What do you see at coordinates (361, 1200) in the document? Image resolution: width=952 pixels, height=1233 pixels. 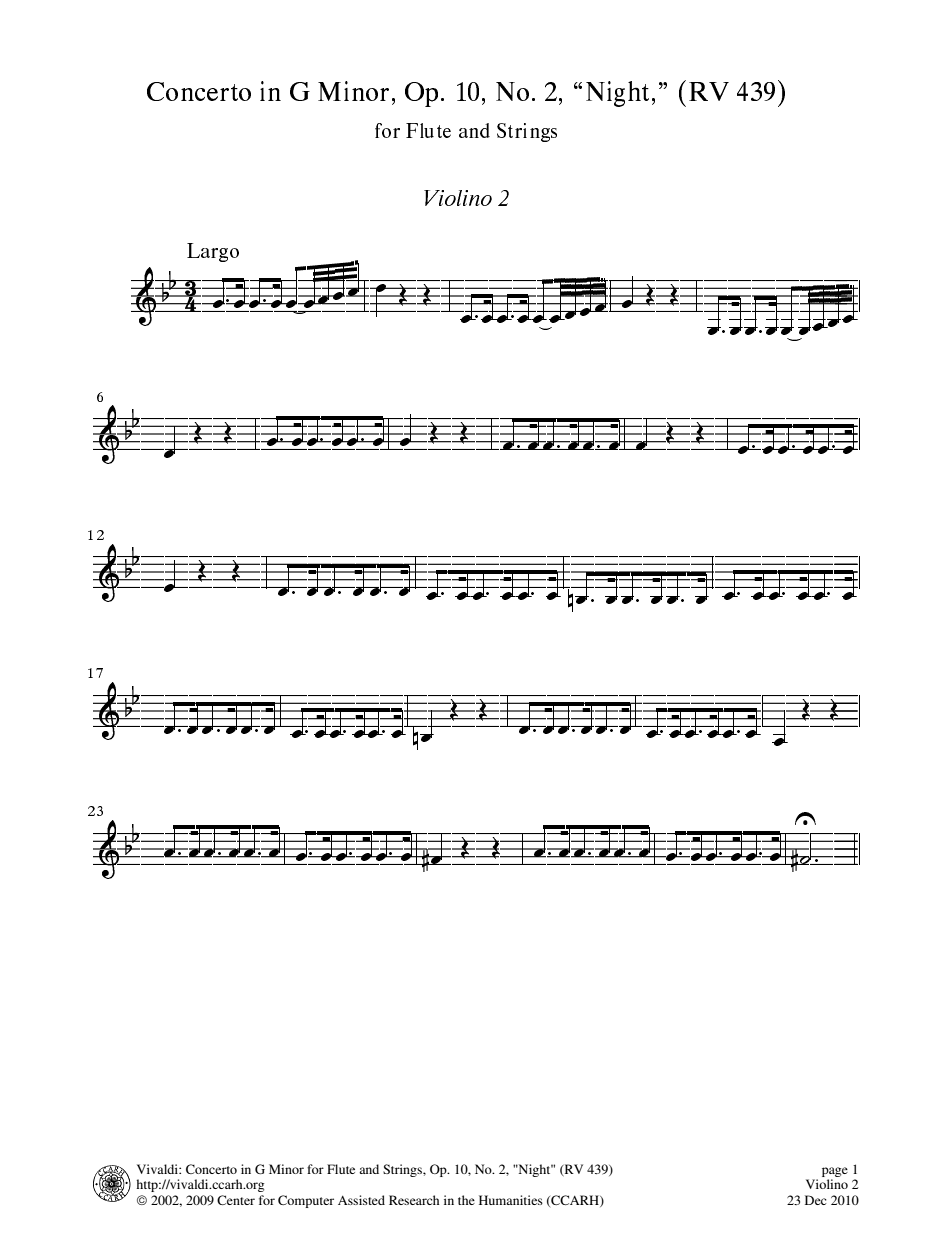 I see `Assisted` at bounding box center [361, 1200].
